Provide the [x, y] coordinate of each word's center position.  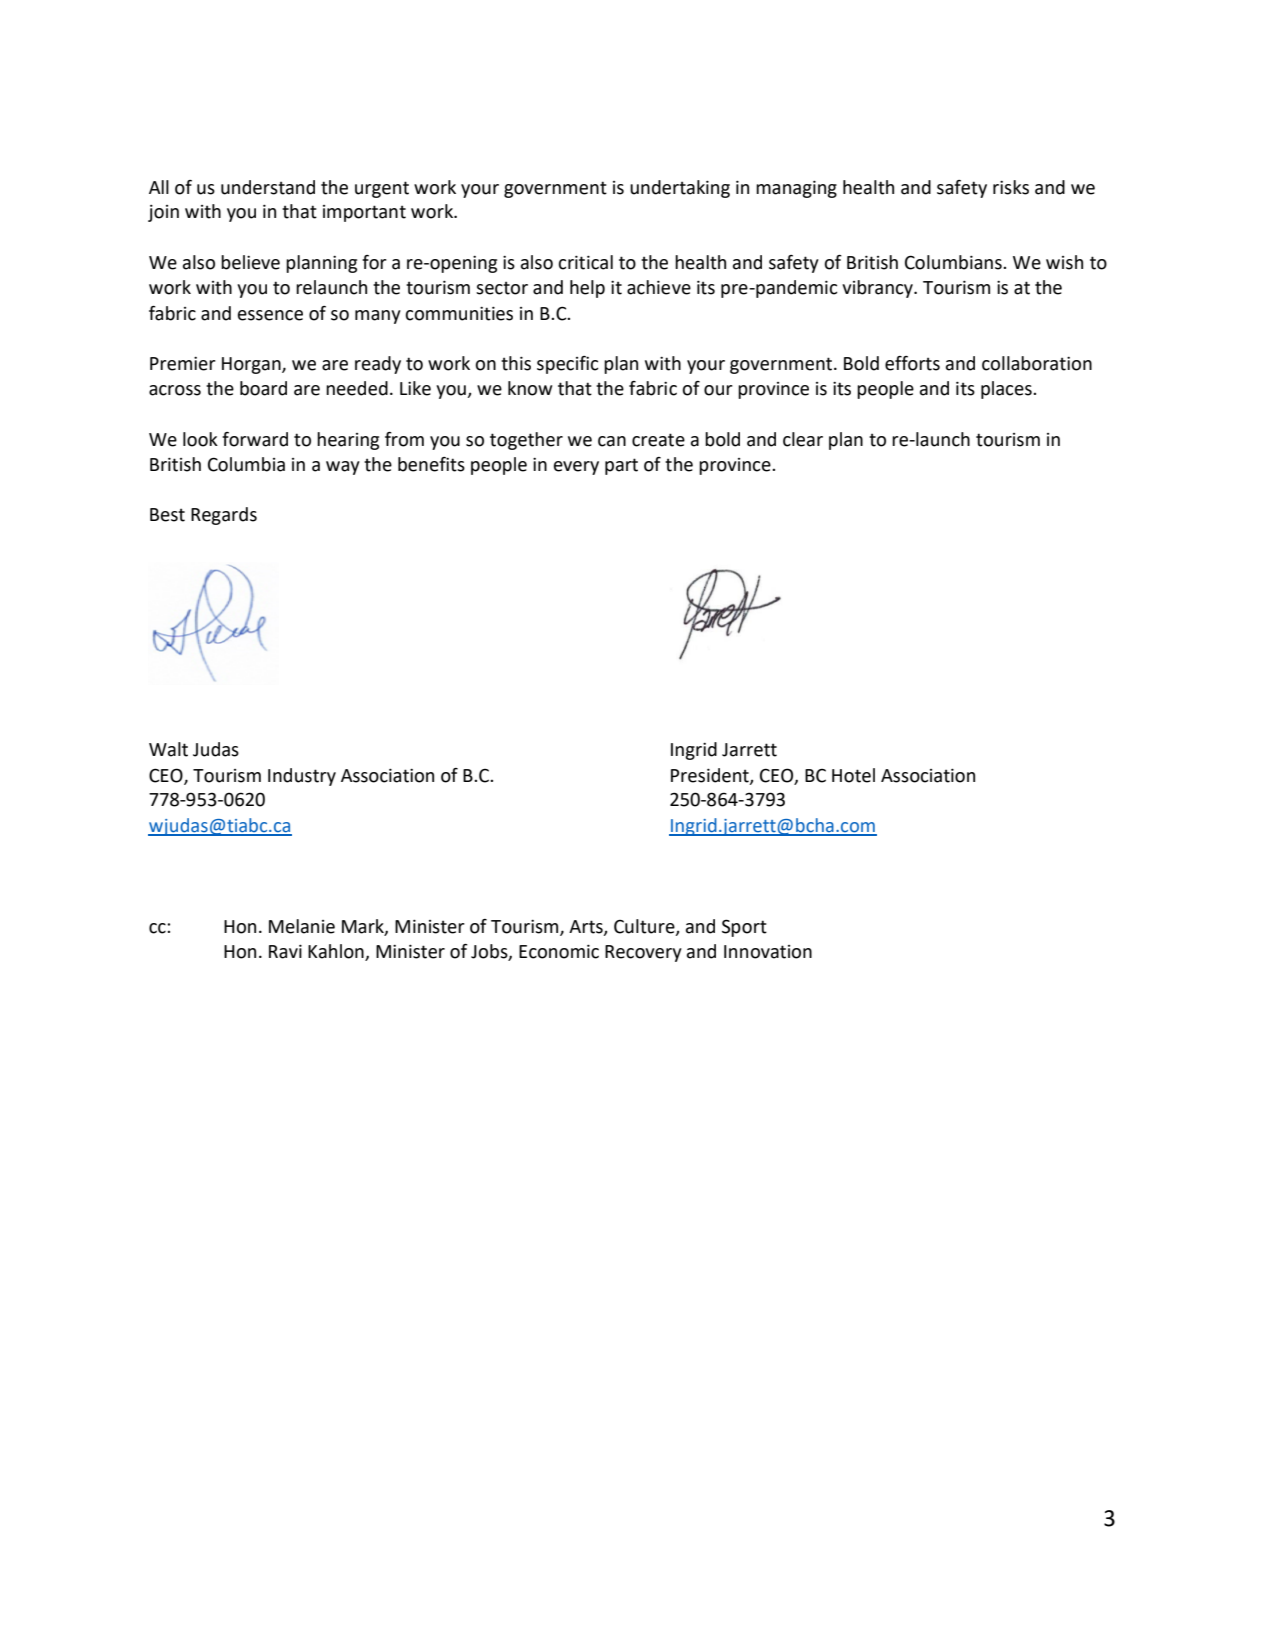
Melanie [302, 926]
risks [1011, 187]
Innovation [768, 952]
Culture [645, 927]
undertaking [680, 189]
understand [268, 187]
